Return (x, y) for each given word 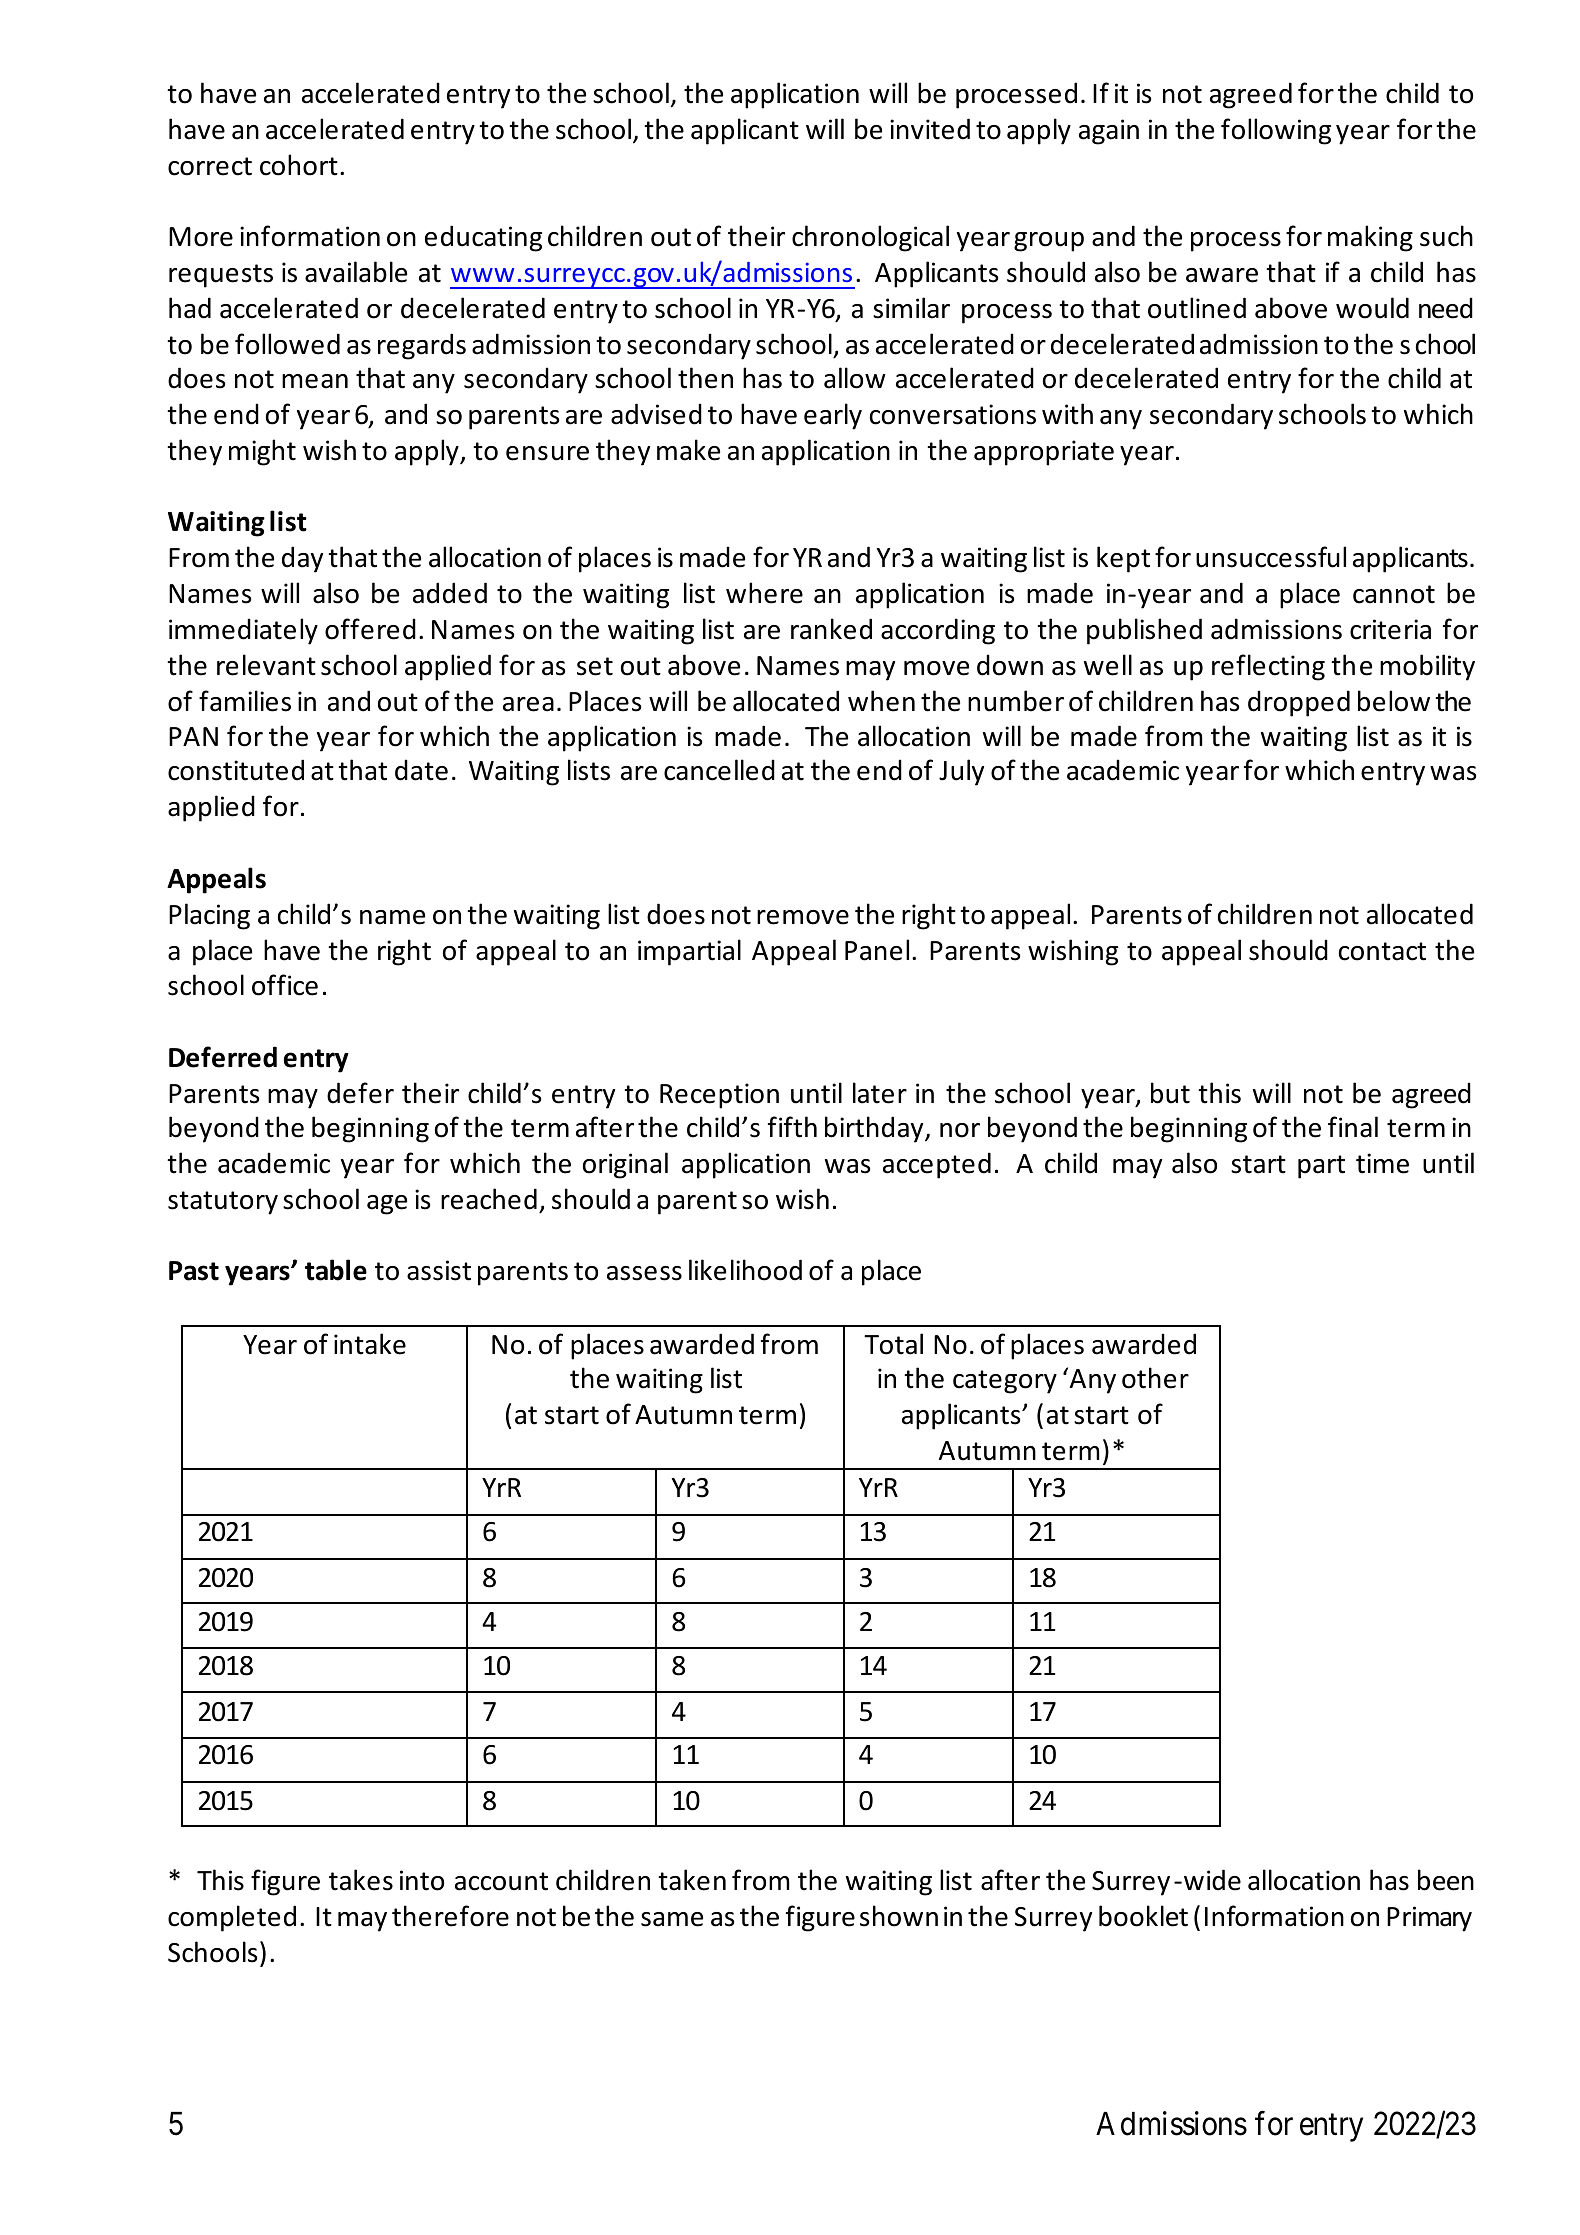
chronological (870, 238)
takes (361, 1880)
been (1446, 1880)
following (1276, 131)
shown (899, 1916)
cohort (299, 165)
